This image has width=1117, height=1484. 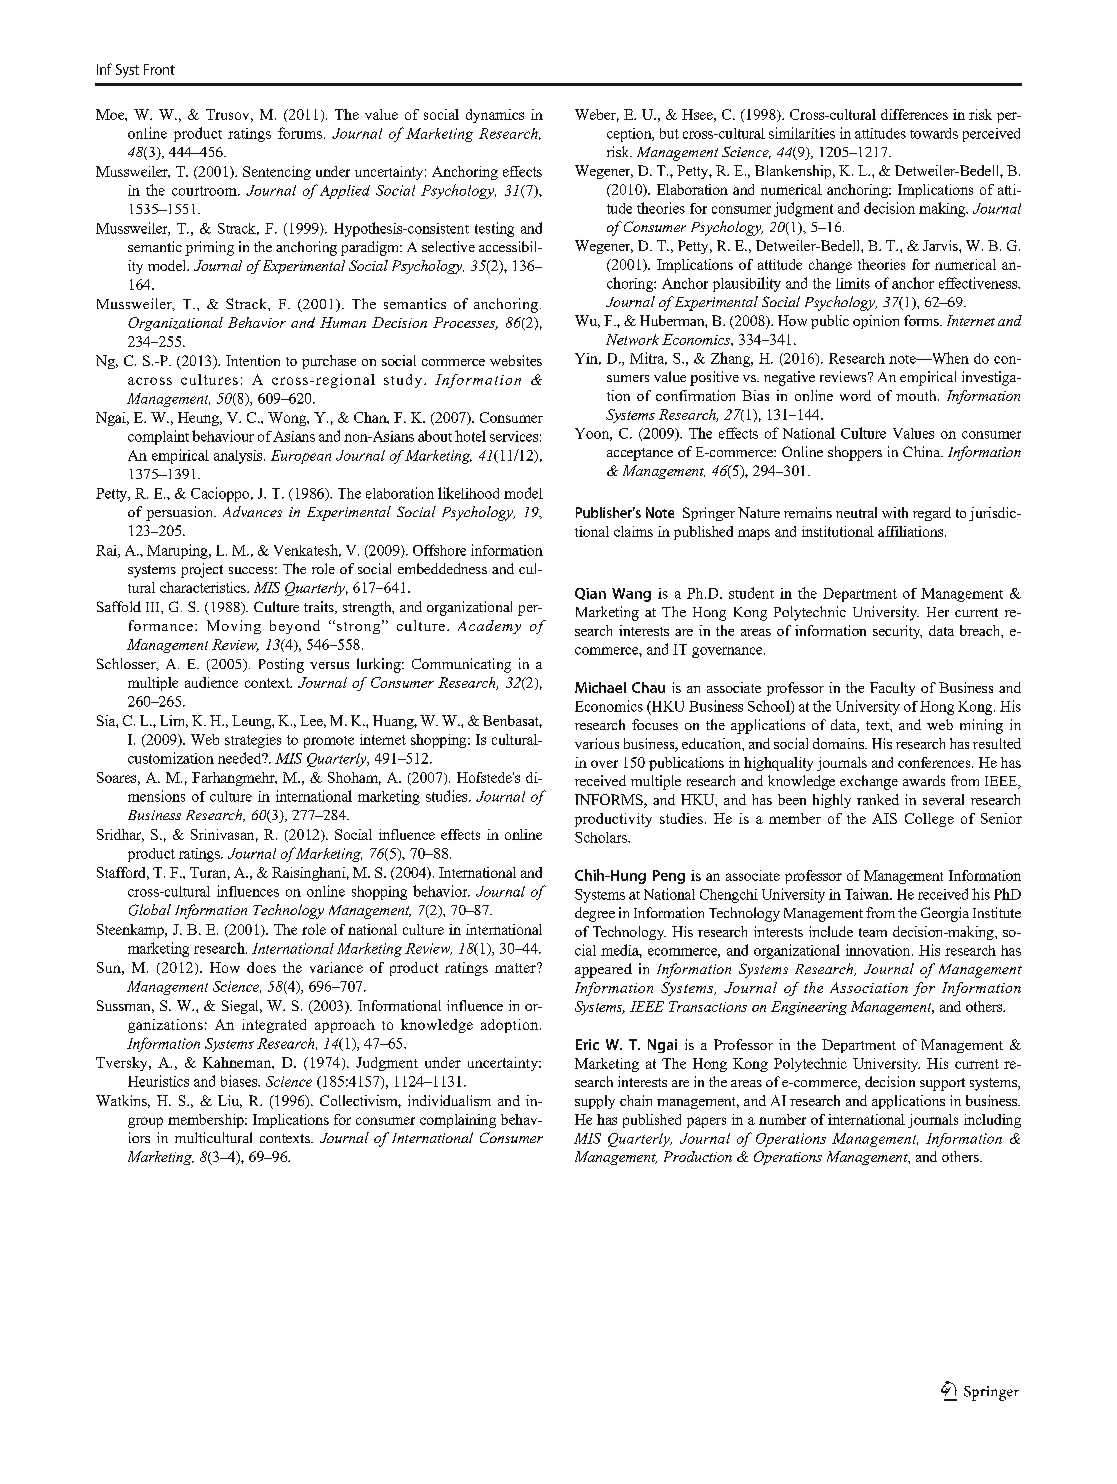 What do you see at coordinates (590, 594) in the image?
I see `Qian` at bounding box center [590, 594].
